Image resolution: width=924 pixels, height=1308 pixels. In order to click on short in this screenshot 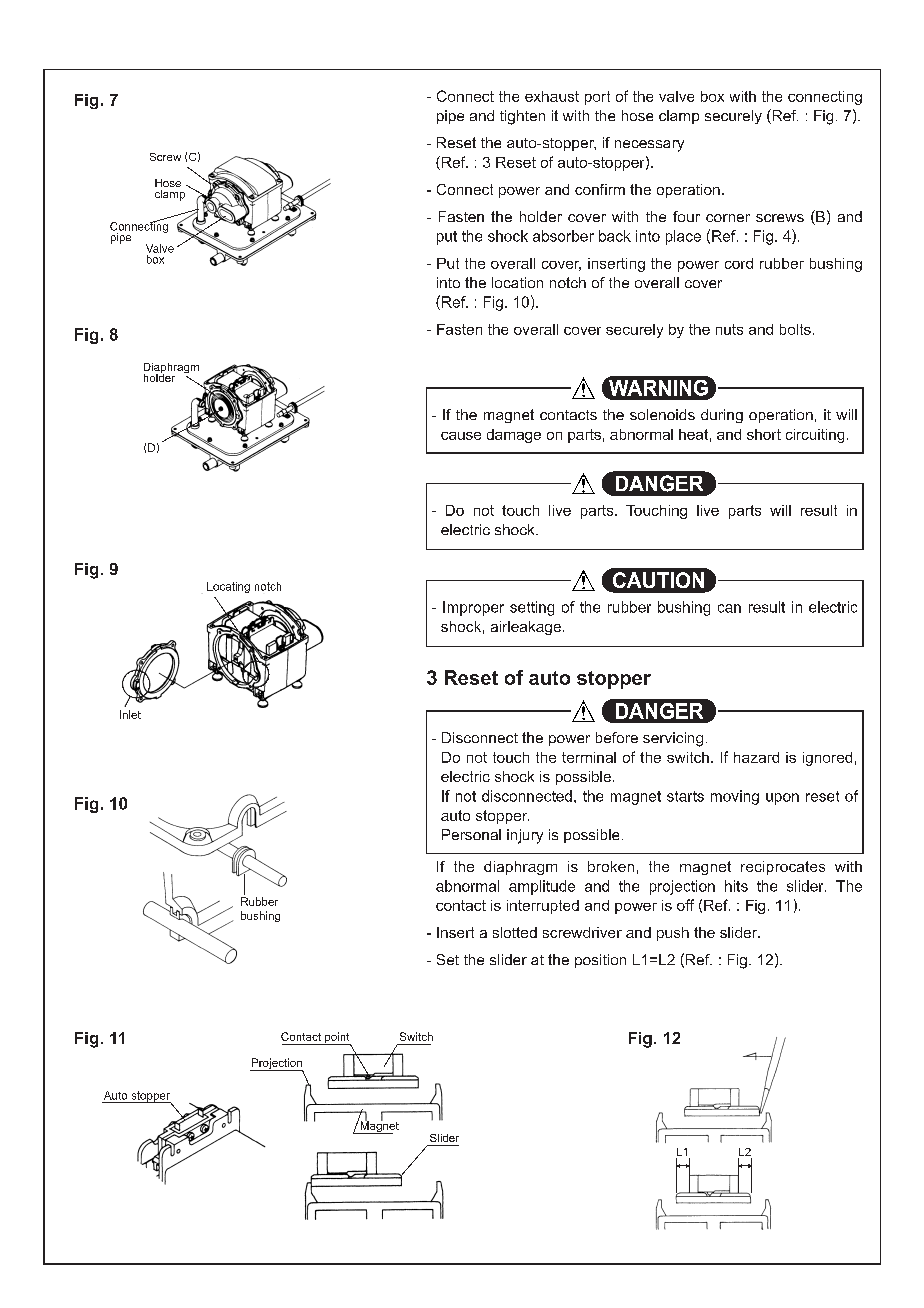, I will do `click(764, 434)`.
